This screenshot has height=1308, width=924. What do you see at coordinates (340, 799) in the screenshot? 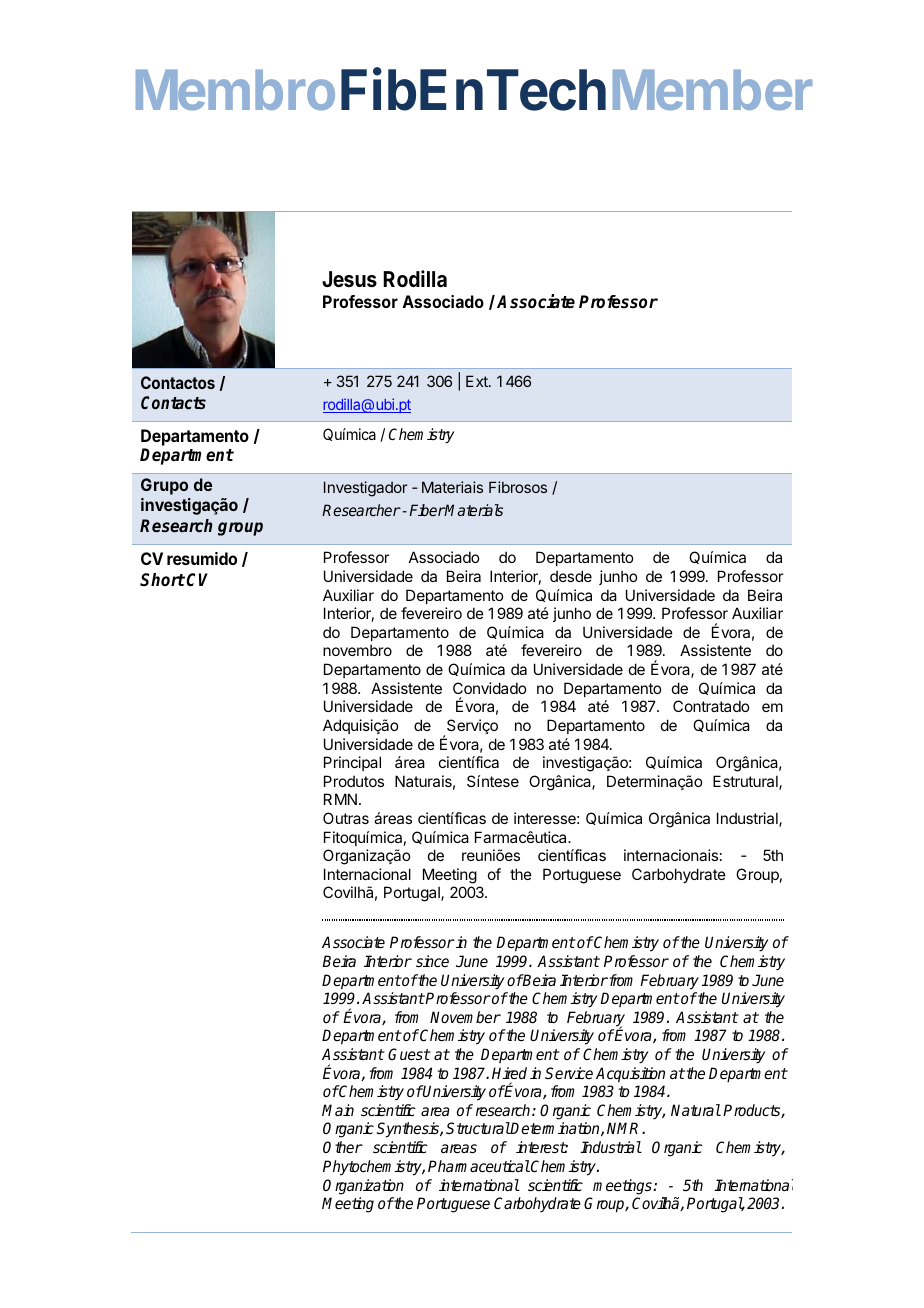
I see `RMN` at bounding box center [340, 799].
